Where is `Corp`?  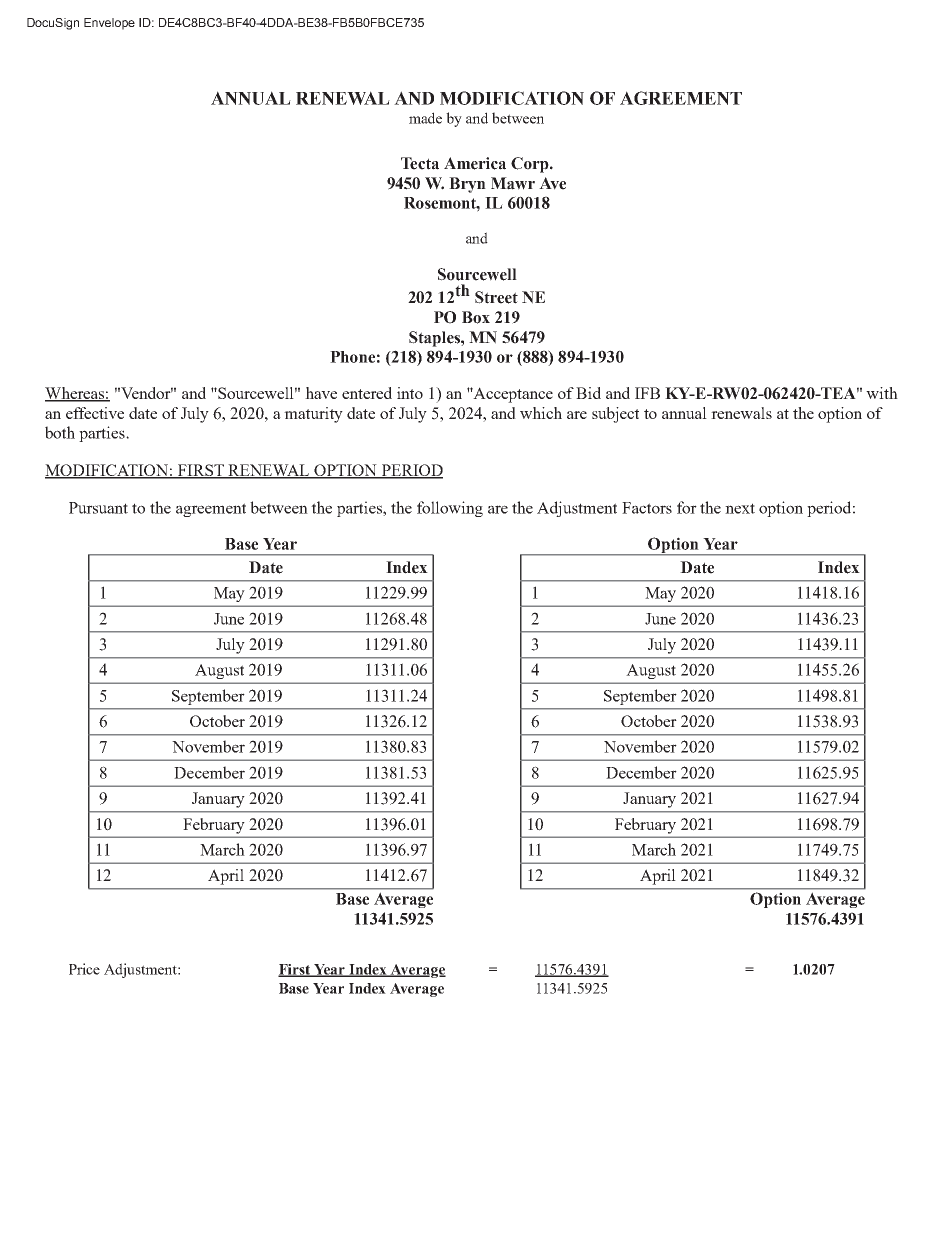 Corp is located at coordinates (531, 165).
